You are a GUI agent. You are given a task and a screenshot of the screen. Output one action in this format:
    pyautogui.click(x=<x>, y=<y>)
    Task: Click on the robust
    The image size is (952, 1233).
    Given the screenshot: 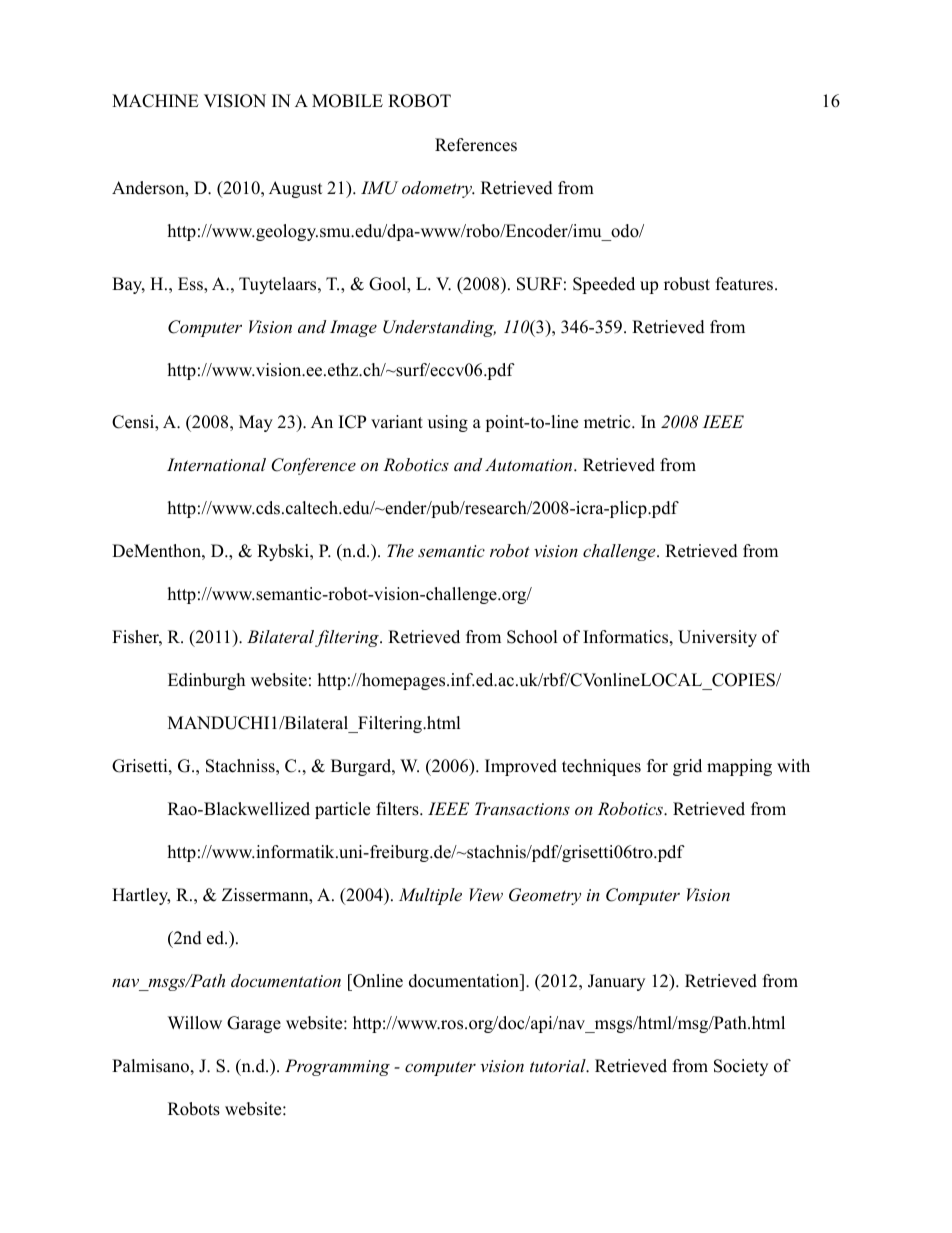 What is the action you would take?
    pyautogui.click(x=687, y=284)
